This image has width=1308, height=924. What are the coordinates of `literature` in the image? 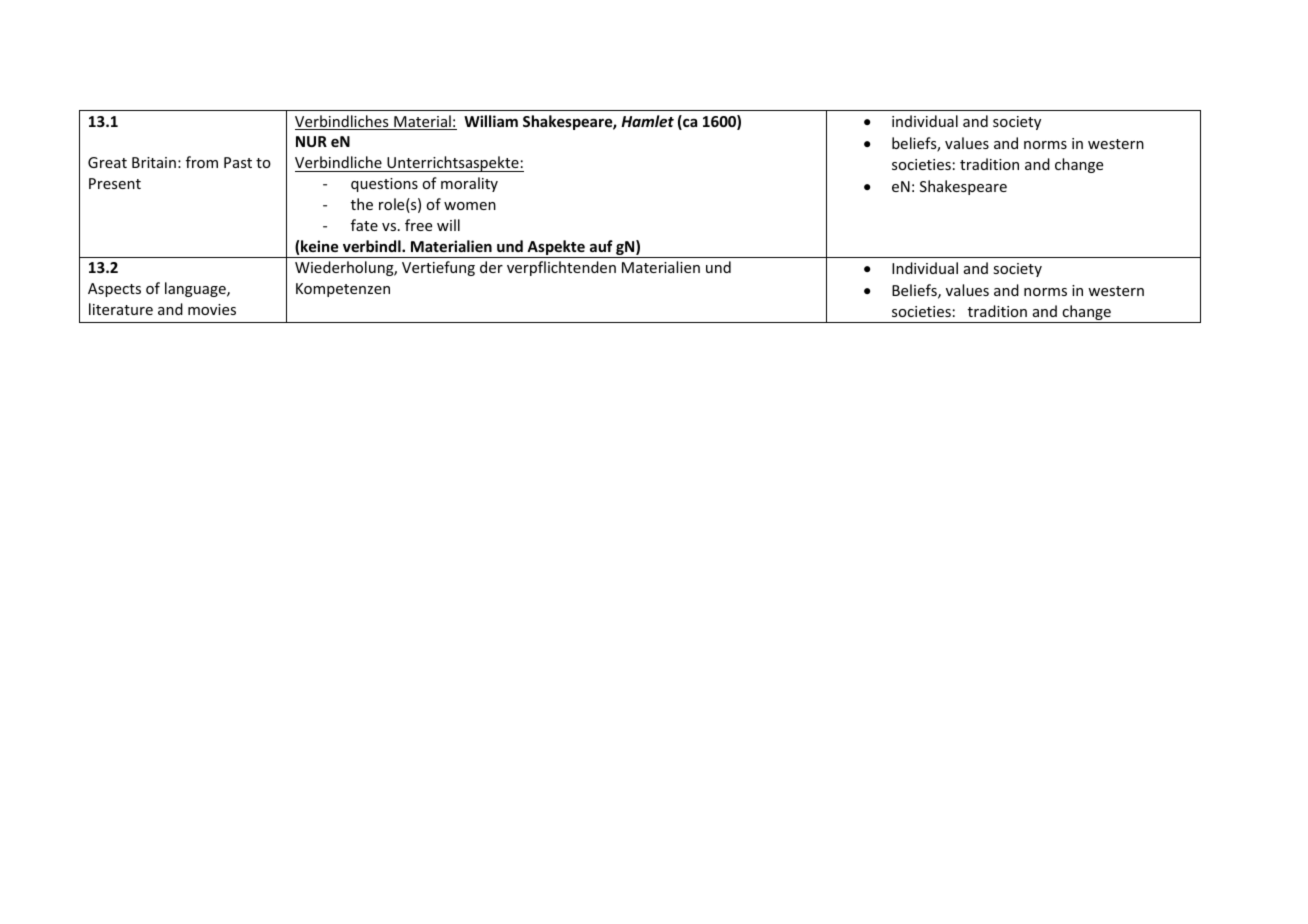 It's located at (121, 309).
